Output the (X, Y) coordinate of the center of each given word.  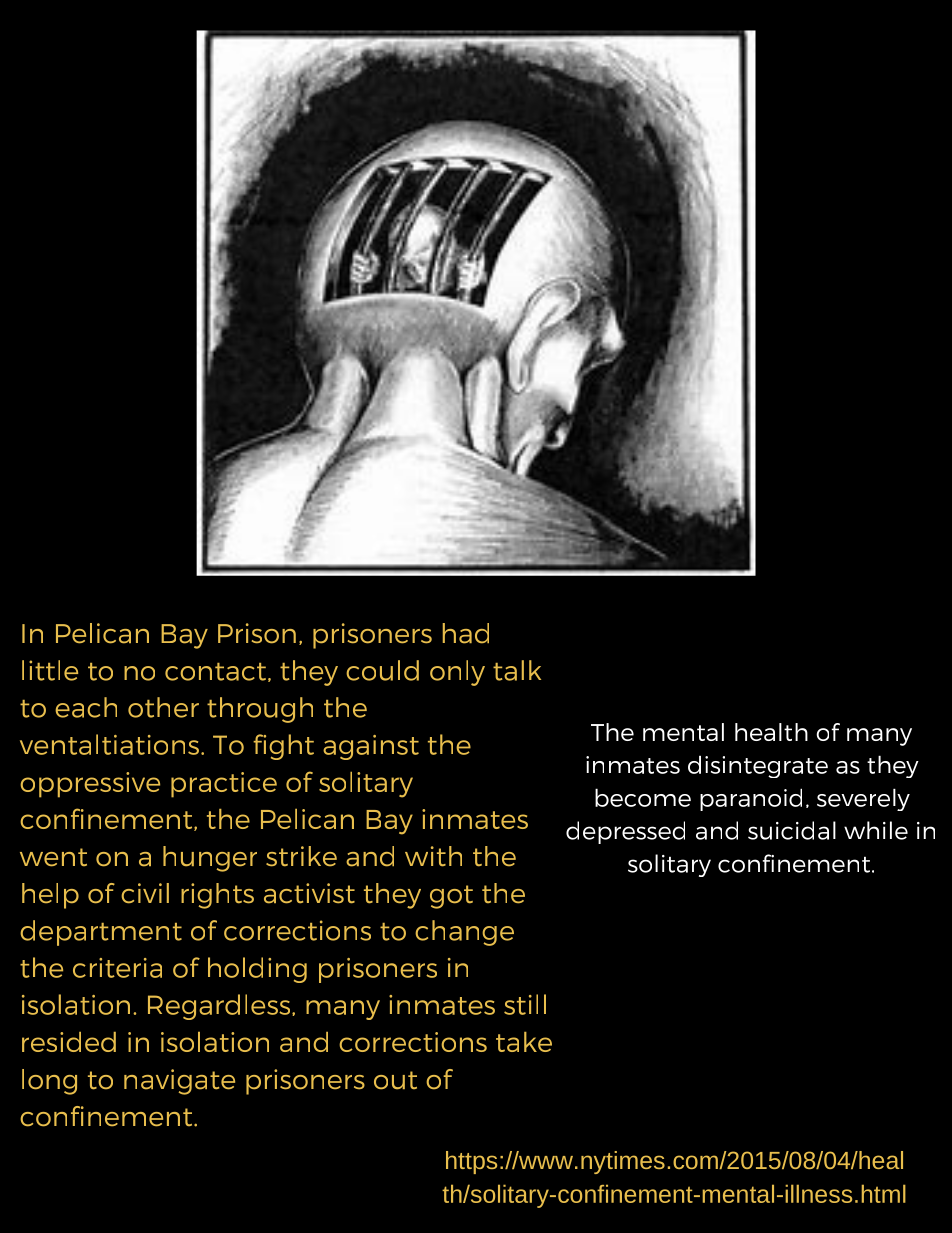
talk (517, 670)
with (433, 856)
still (525, 1004)
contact (215, 672)
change (464, 933)
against (371, 747)
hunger (210, 859)
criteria (117, 968)
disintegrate (758, 766)
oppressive (90, 785)
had (466, 633)
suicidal (792, 830)
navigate (179, 1082)
